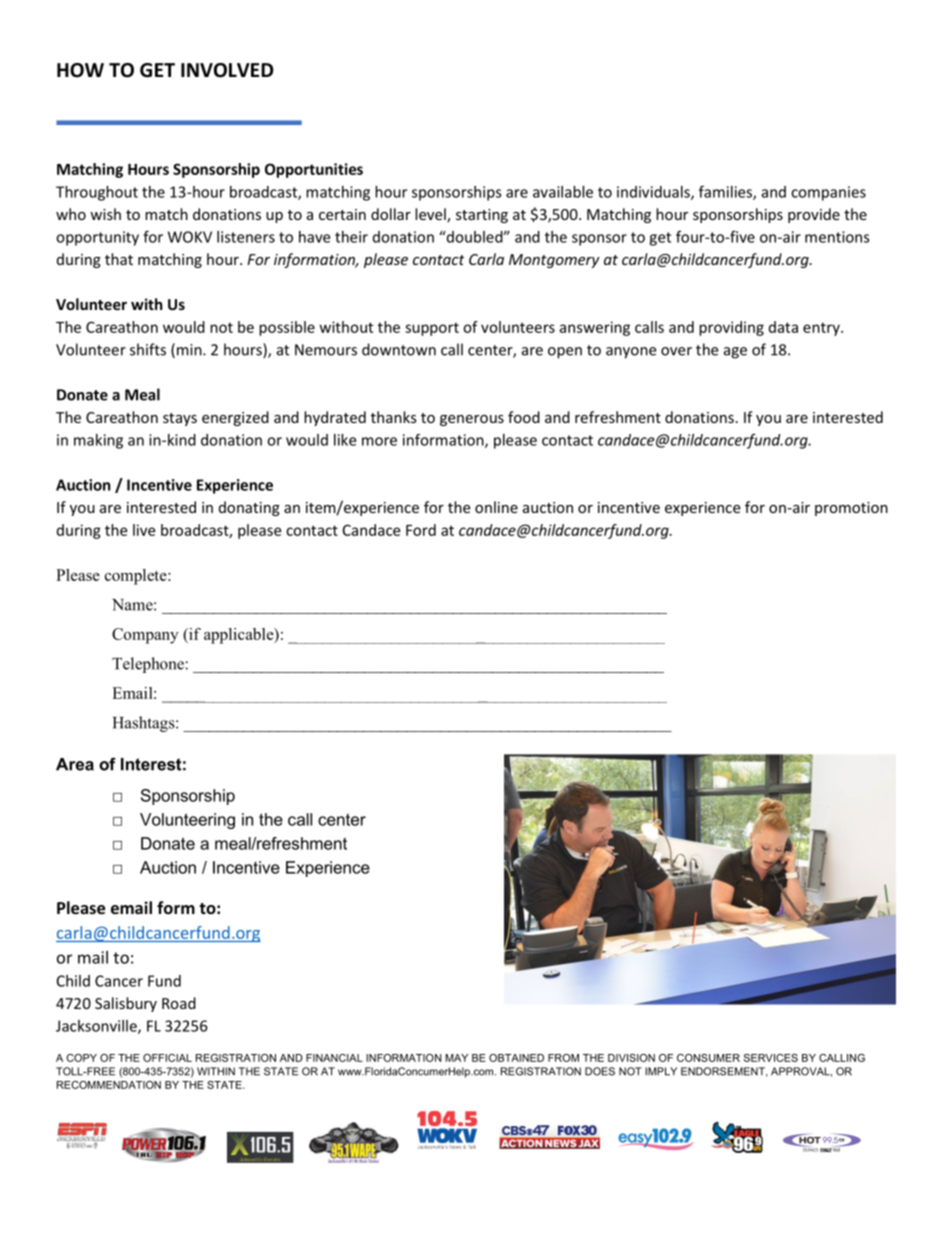 The width and height of the screenshot is (952, 1233). What do you see at coordinates (167, 1058) in the screenshot?
I see `OFFICIAL` at bounding box center [167, 1058].
